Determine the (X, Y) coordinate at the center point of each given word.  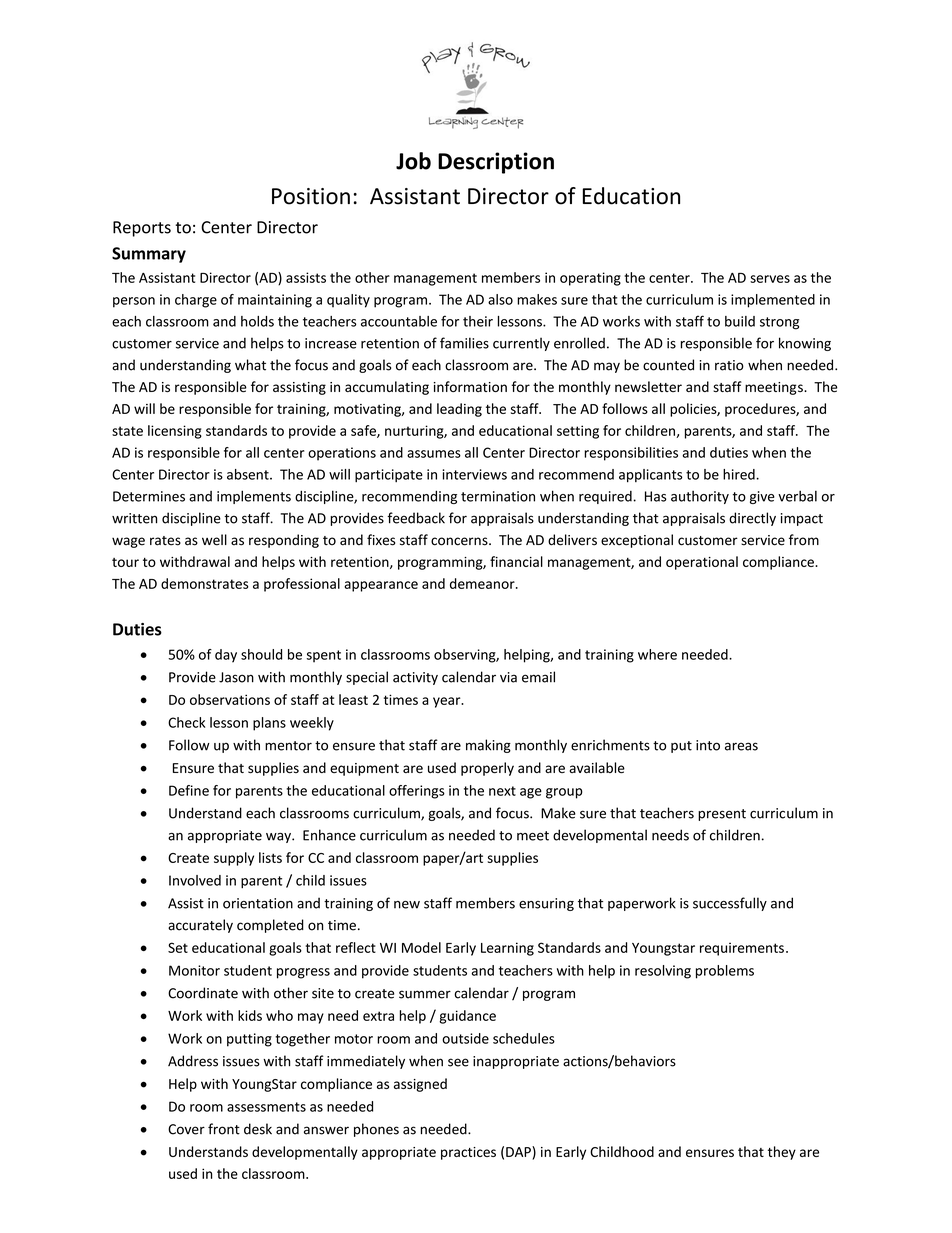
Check (187, 722)
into (708, 745)
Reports (142, 229)
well (214, 540)
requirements (742, 949)
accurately (200, 926)
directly (752, 519)
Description (496, 163)
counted (668, 365)
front (224, 1129)
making (488, 746)
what (250, 365)
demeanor (483, 583)
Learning (507, 949)
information (470, 386)
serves (770, 279)
